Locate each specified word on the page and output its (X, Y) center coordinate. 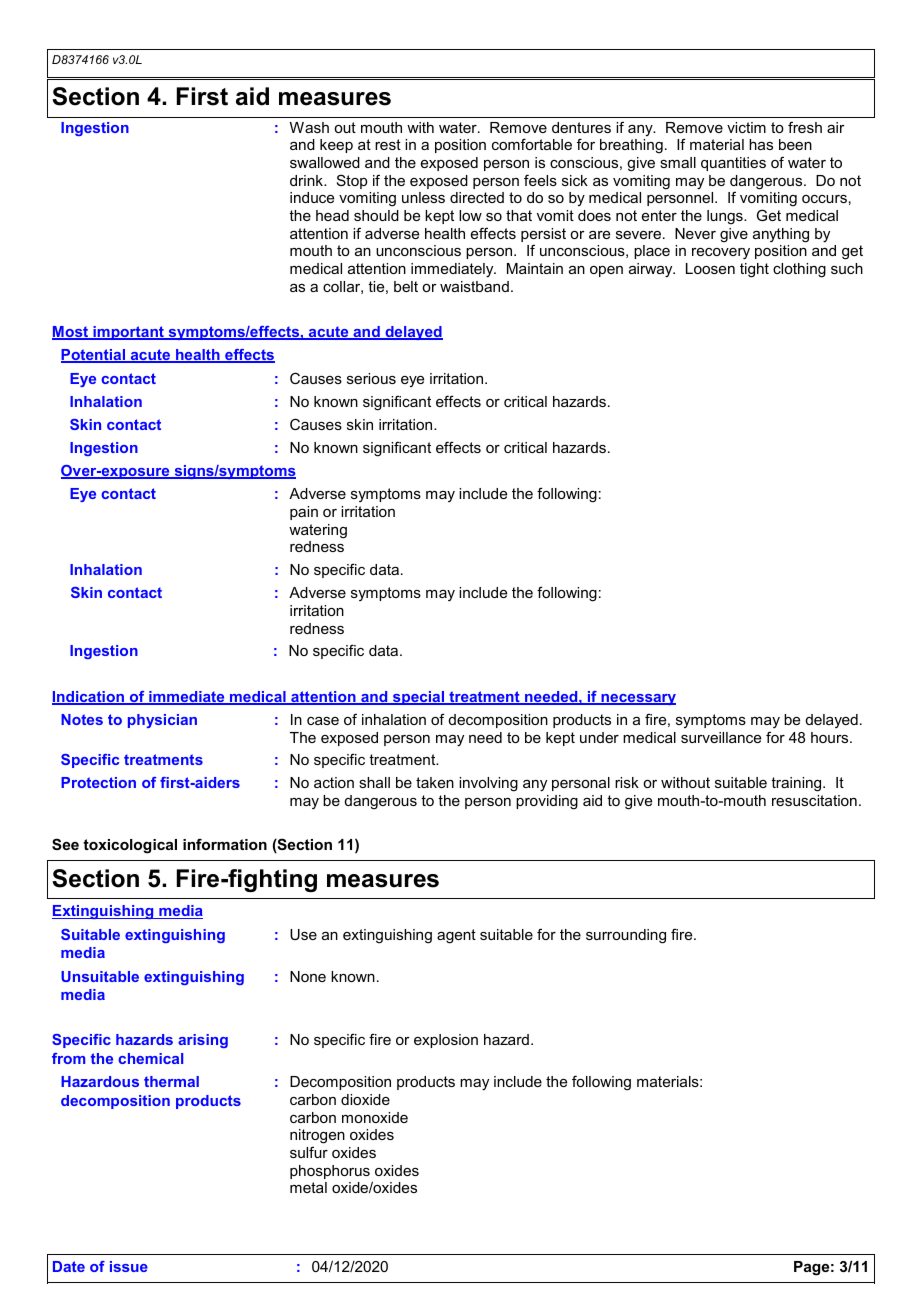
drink (308, 180)
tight (754, 270)
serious (371, 378)
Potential (94, 356)
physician (162, 721)
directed (477, 197)
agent (456, 936)
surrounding (626, 936)
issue (129, 1266)
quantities (733, 164)
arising (203, 1041)
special (419, 698)
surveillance (721, 737)
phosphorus (330, 1172)
